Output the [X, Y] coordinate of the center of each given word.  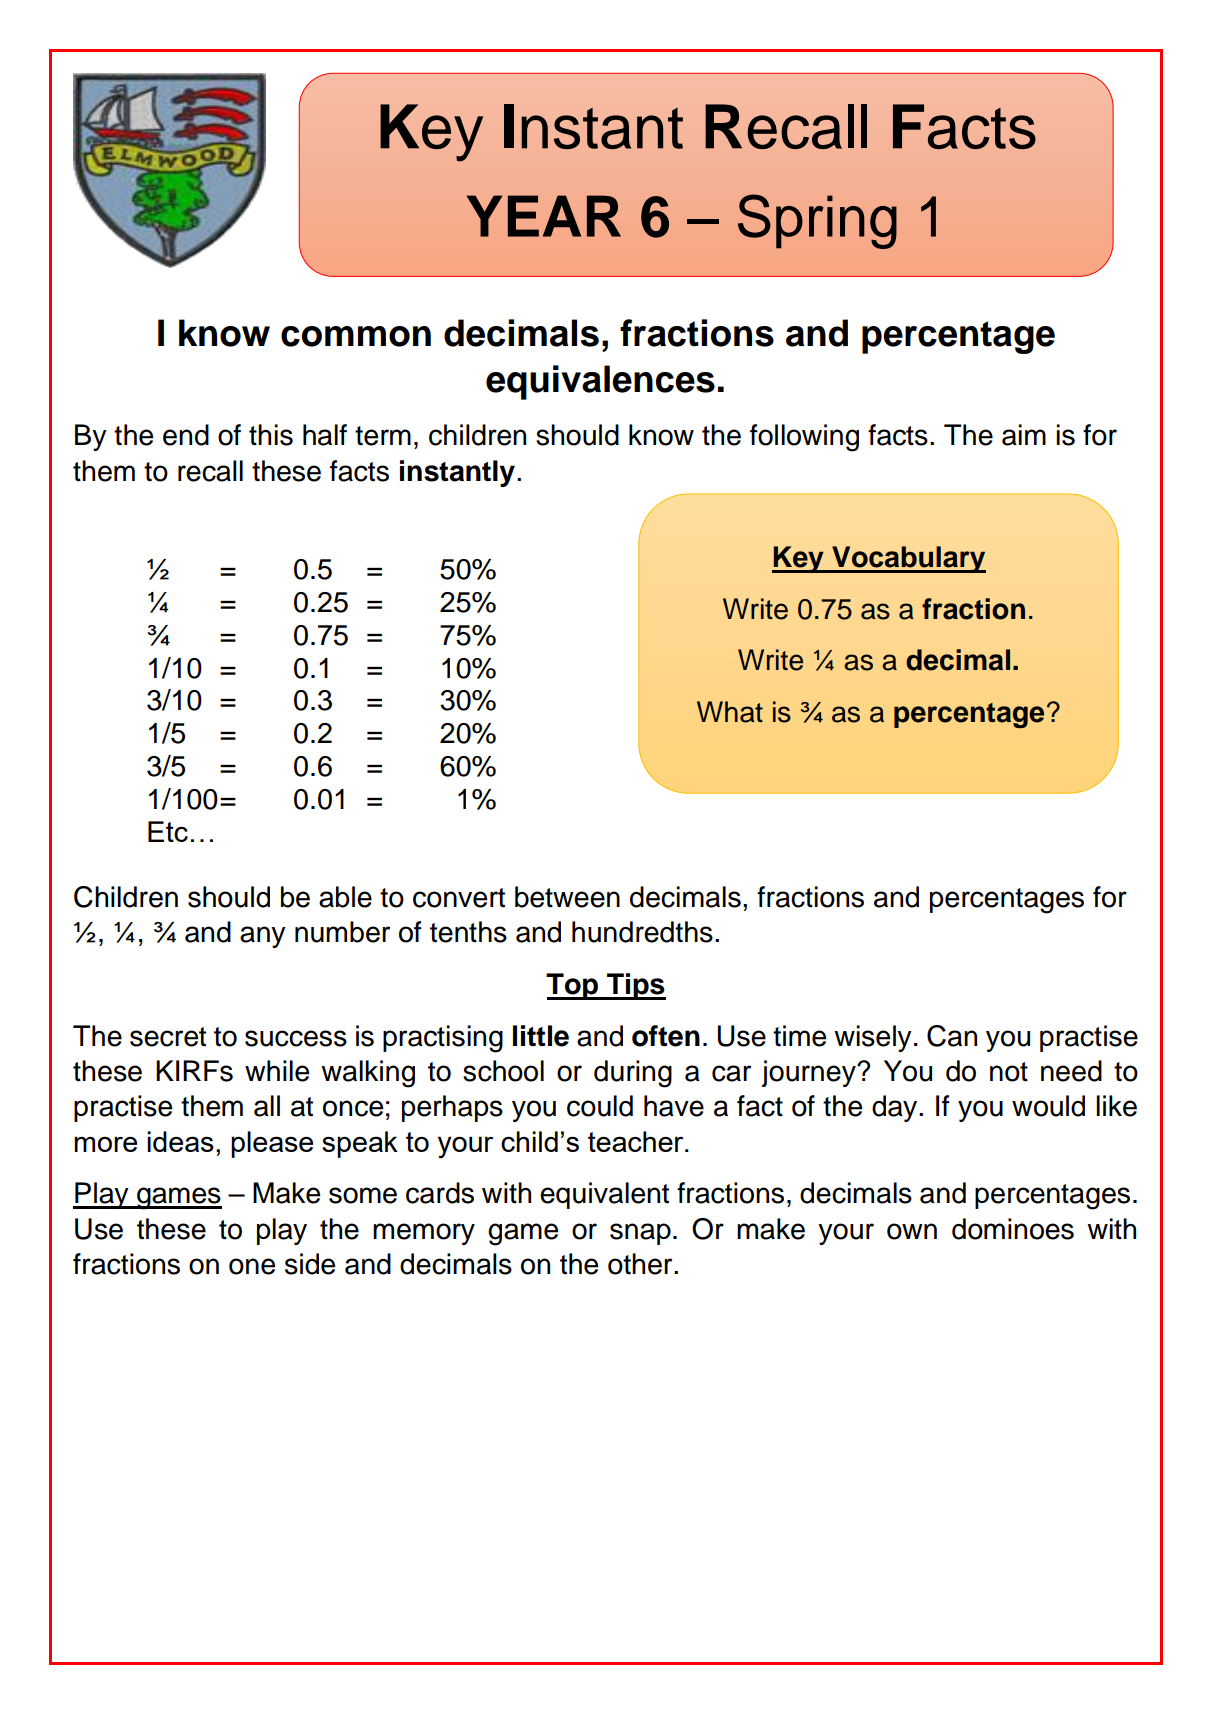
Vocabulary [908, 559]
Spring [817, 221]
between [567, 897]
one [252, 1266]
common [356, 336]
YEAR [544, 216]
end [186, 435]
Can [952, 1036]
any [263, 937]
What [730, 712]
